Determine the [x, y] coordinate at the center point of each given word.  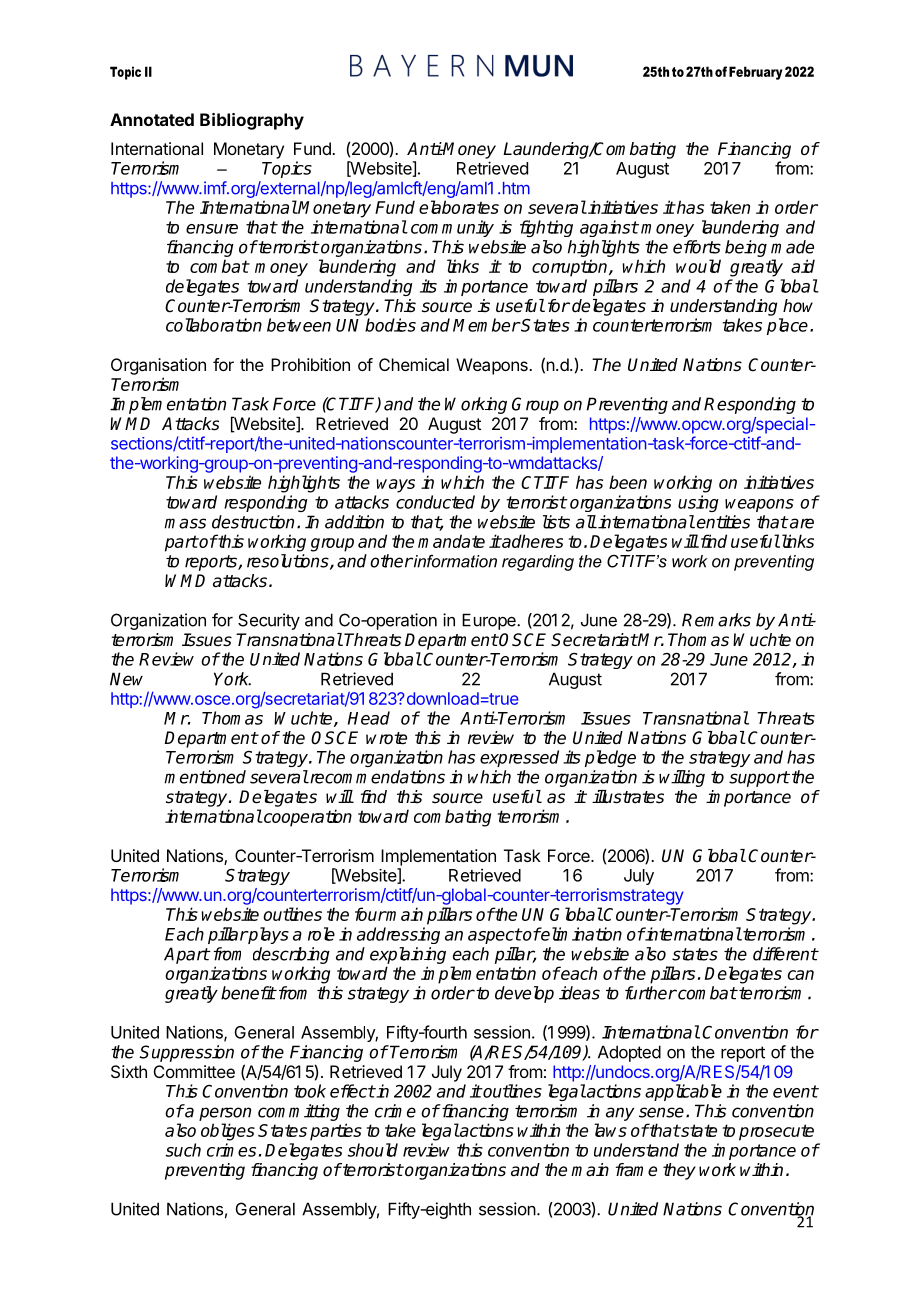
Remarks [716, 620]
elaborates [459, 207]
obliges [228, 1132]
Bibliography [252, 121]
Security [269, 621]
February [755, 73]
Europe [490, 621]
